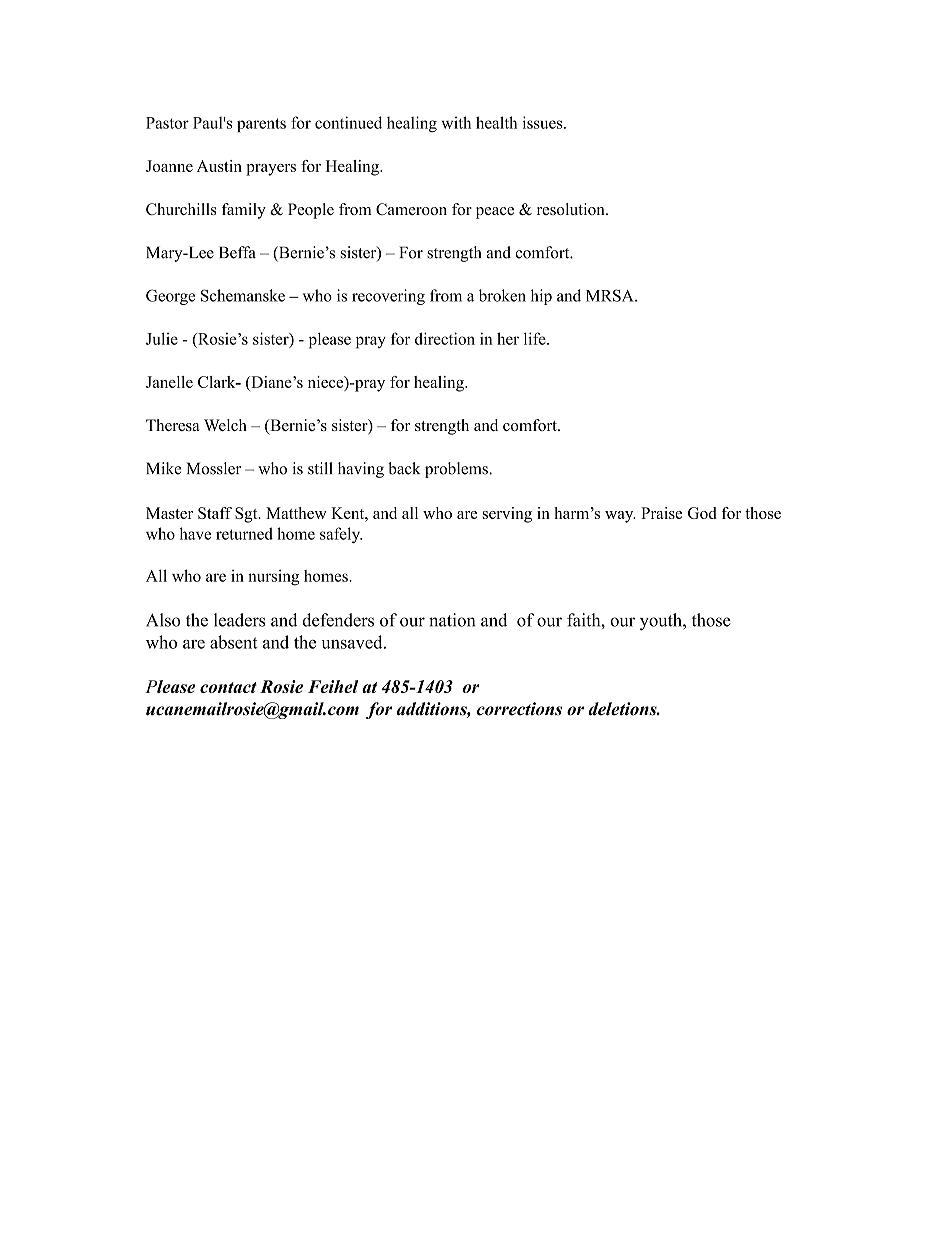  Describe the element at coordinates (162, 338) in the page. I see `Julie` at that location.
